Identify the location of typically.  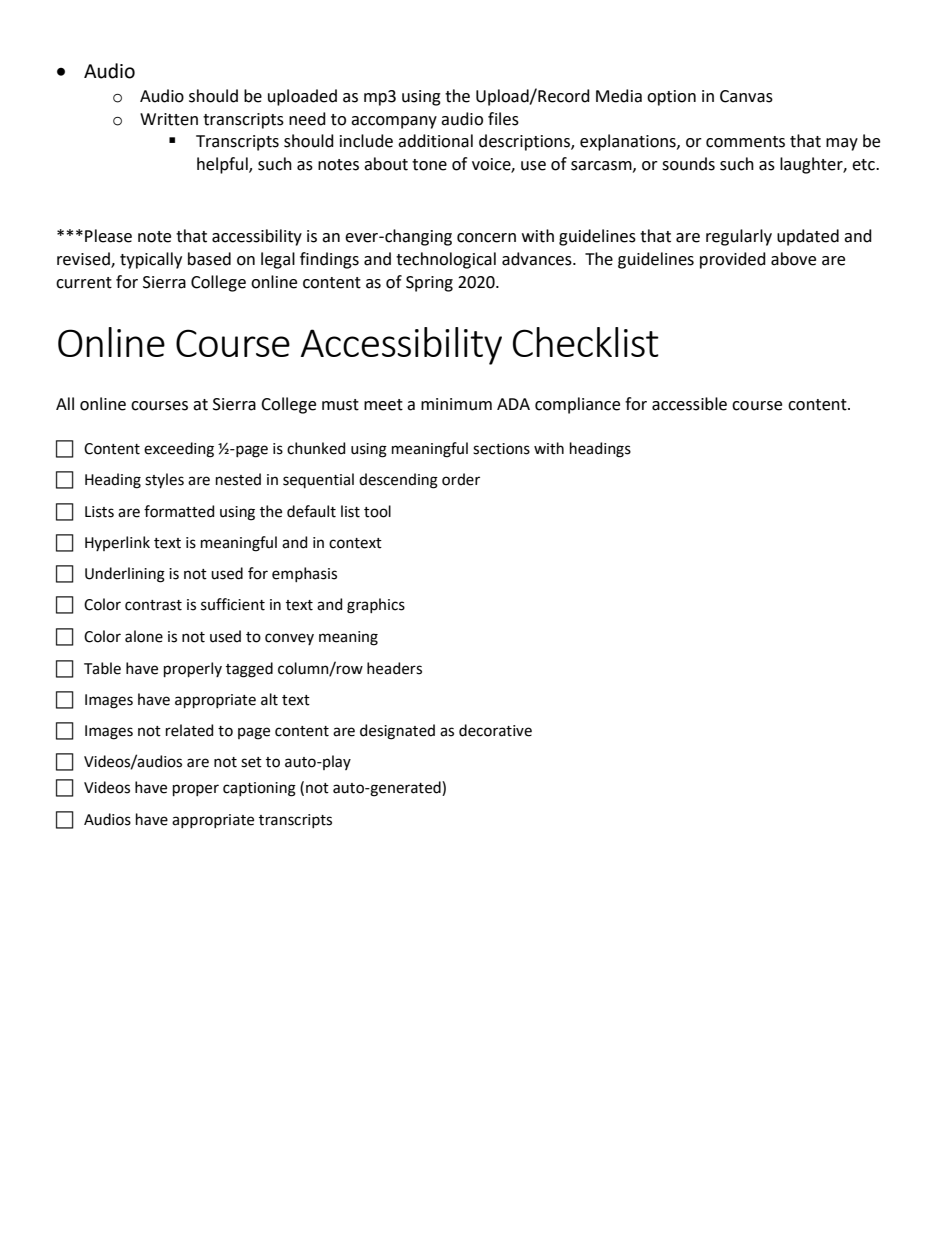
(151, 260).
